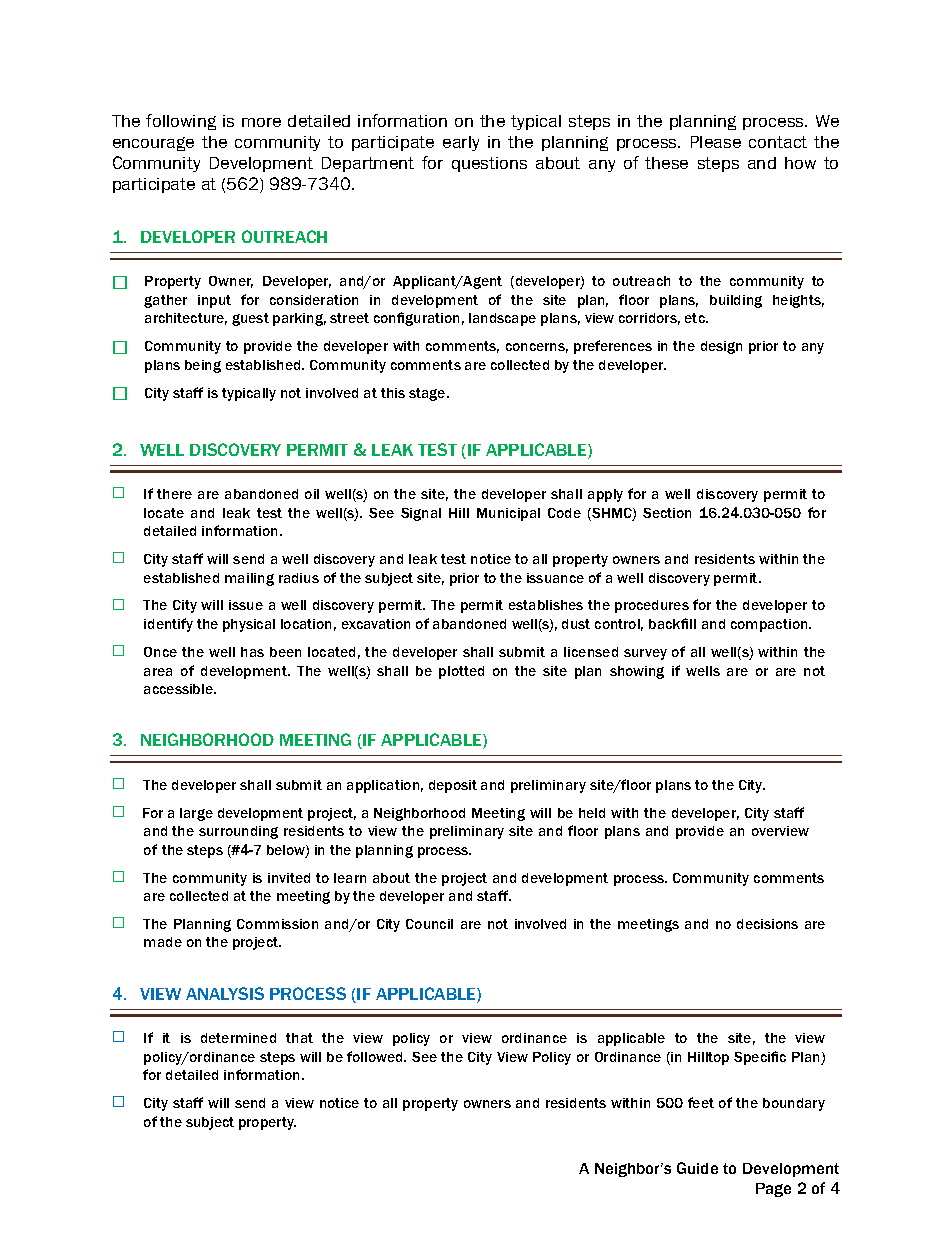 Image resolution: width=952 pixels, height=1233 pixels. What do you see at coordinates (721, 347) in the screenshot?
I see `design` at bounding box center [721, 347].
